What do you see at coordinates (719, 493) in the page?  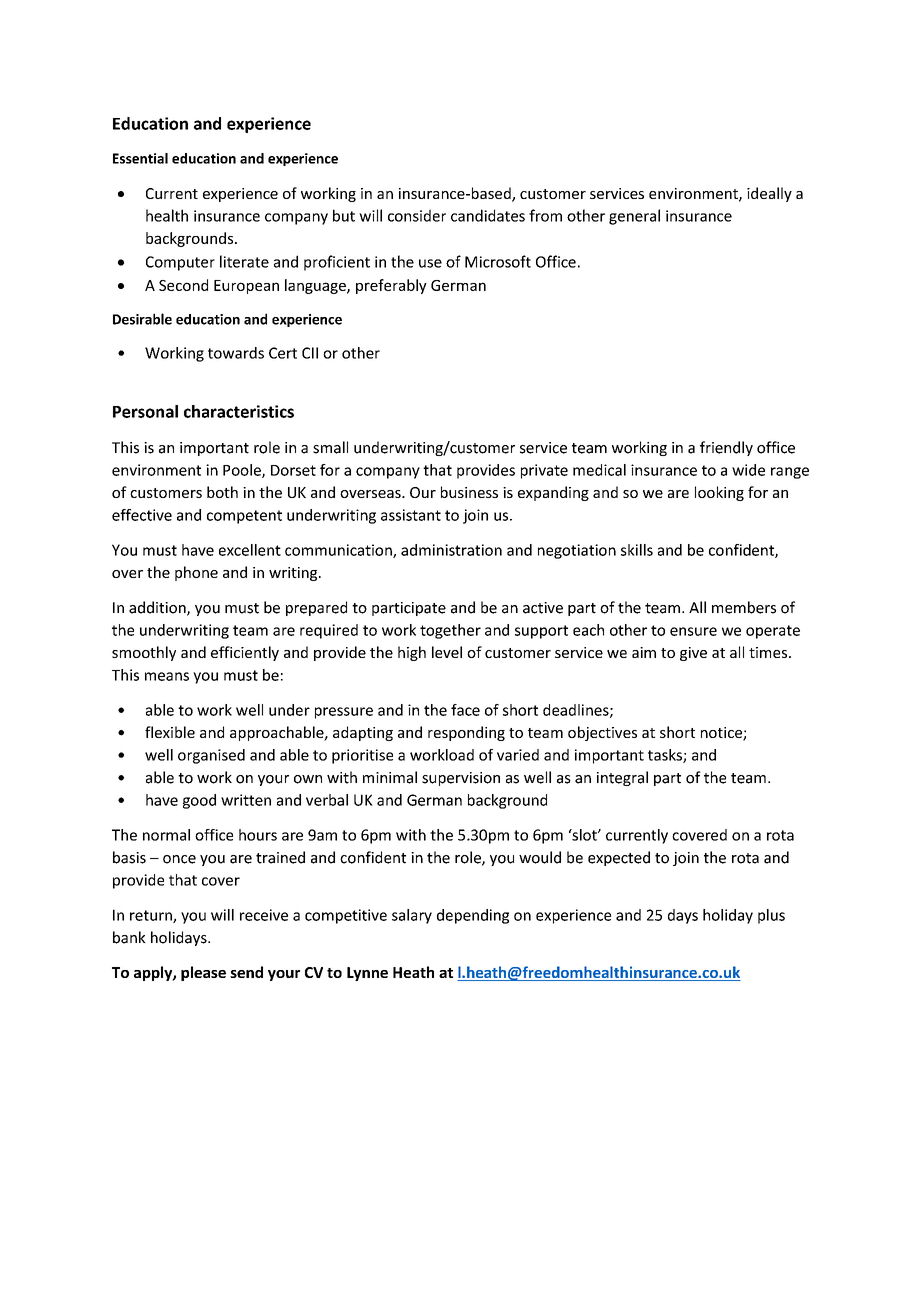 I see `looking` at bounding box center [719, 493].
